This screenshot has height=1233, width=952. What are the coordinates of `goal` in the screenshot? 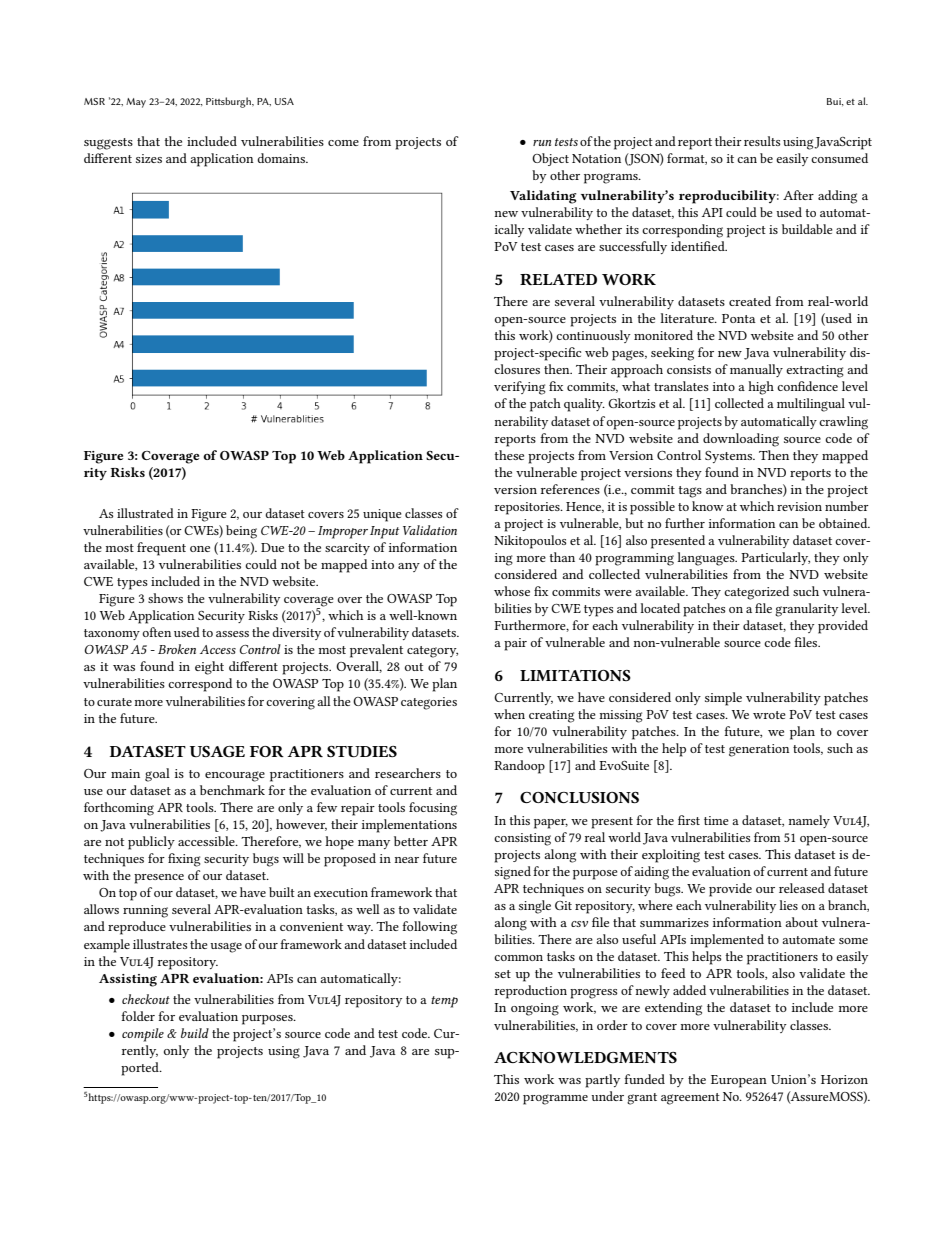 It's located at (157, 775).
